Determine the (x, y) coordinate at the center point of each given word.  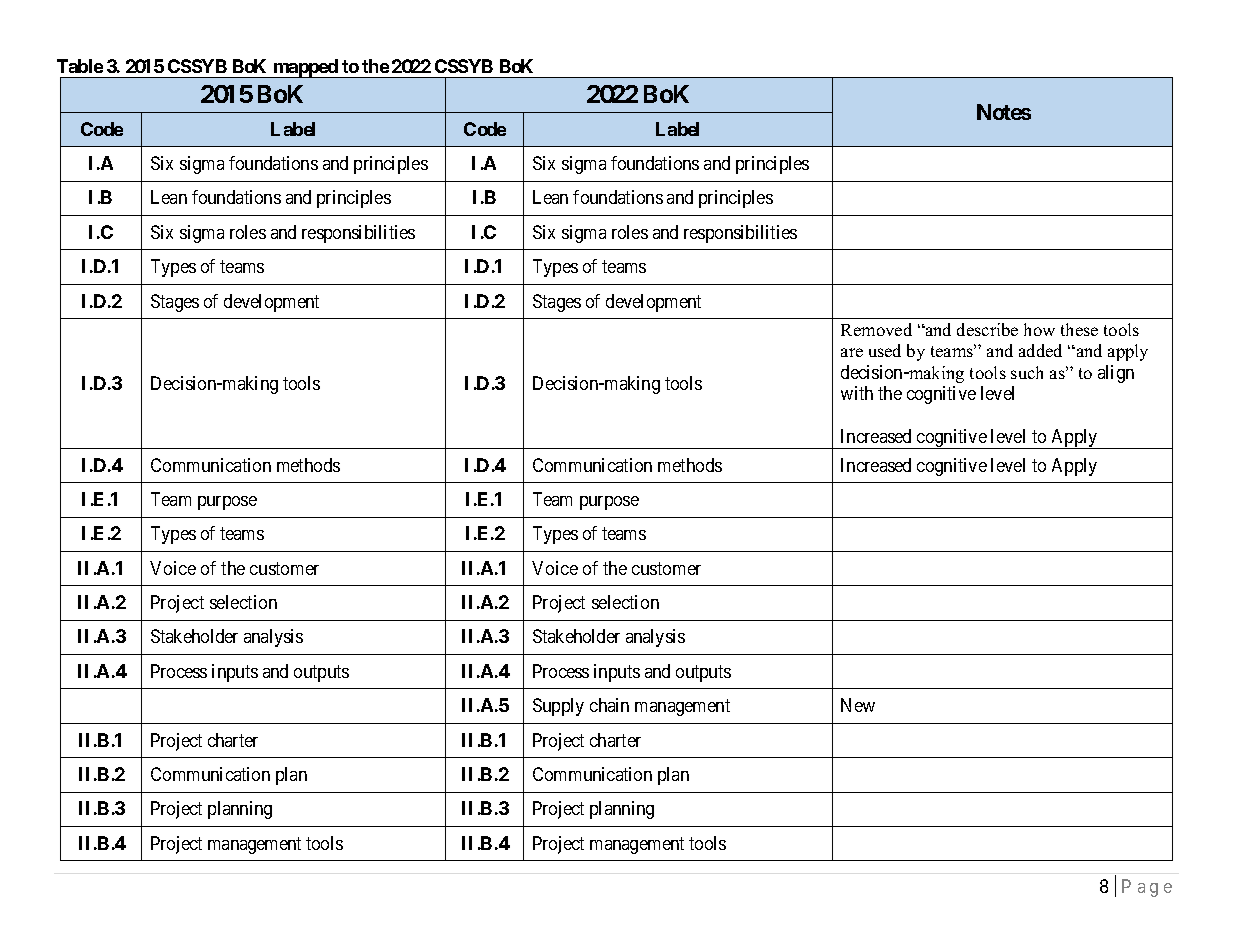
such (1027, 372)
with (857, 393)
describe (987, 329)
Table (80, 66)
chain (609, 705)
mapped (305, 68)
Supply (558, 707)
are (852, 352)
